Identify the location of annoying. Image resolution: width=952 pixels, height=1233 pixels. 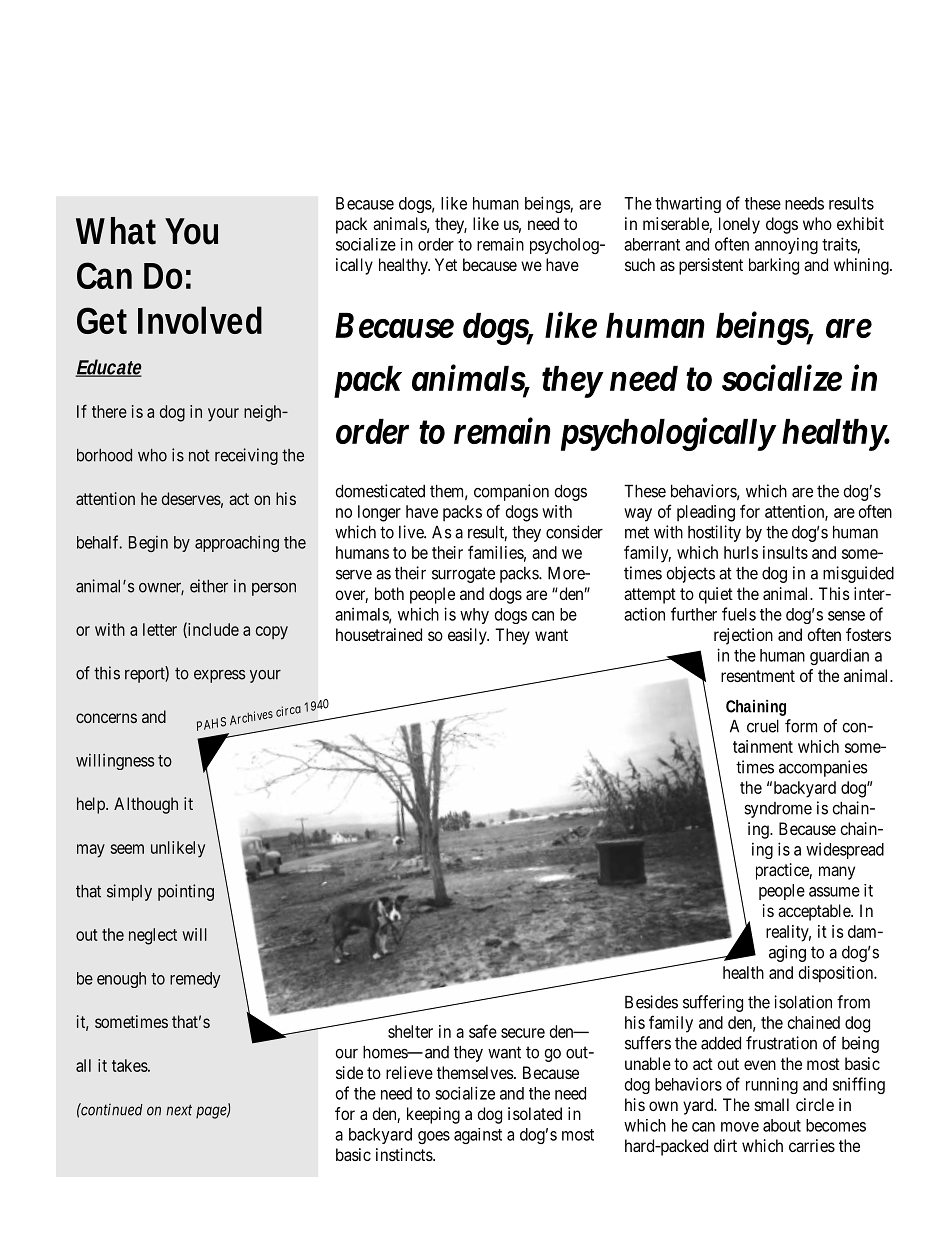
(786, 245).
